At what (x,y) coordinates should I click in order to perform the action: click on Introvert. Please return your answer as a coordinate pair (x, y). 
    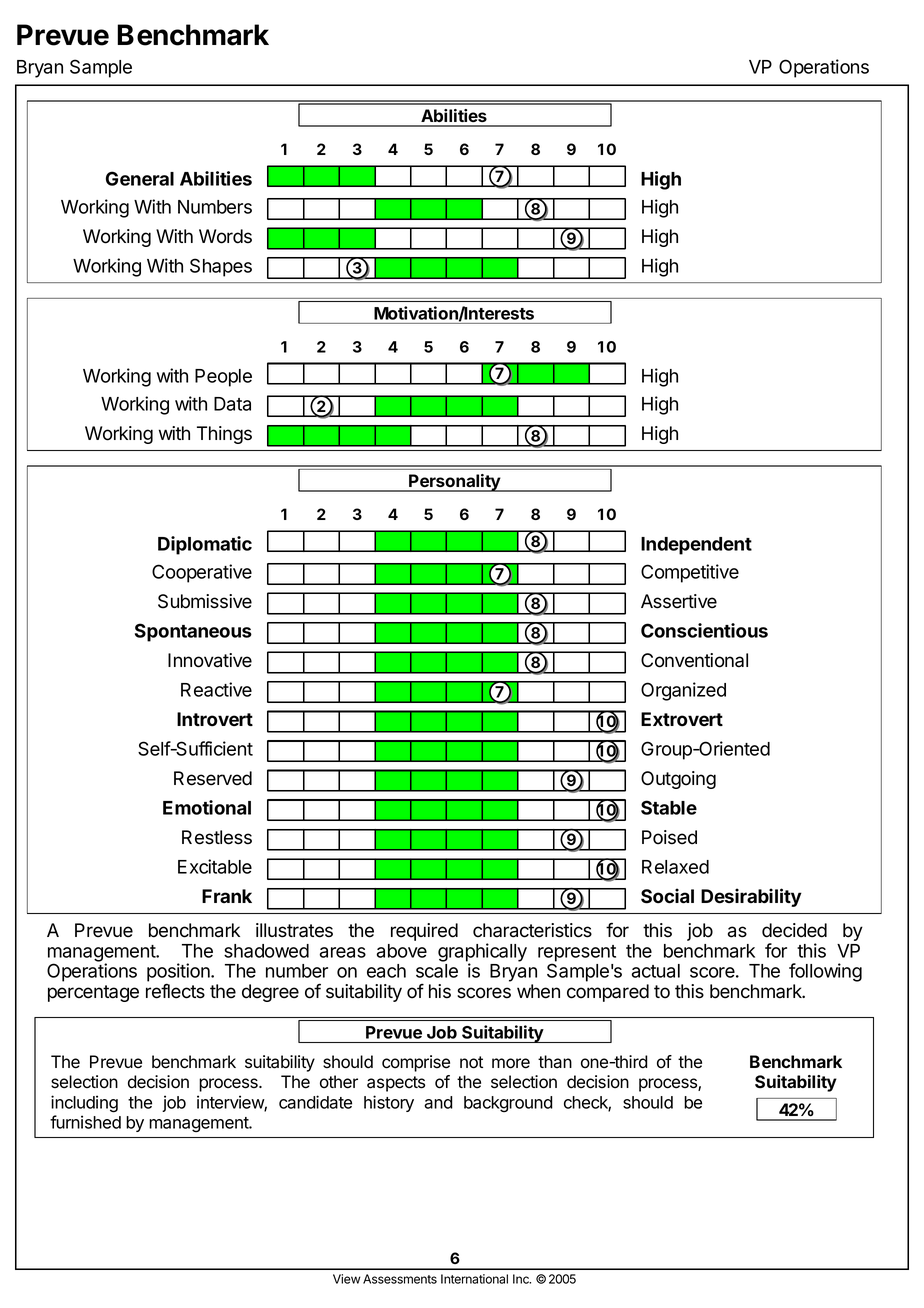
    Looking at the image, I should click on (215, 719).
